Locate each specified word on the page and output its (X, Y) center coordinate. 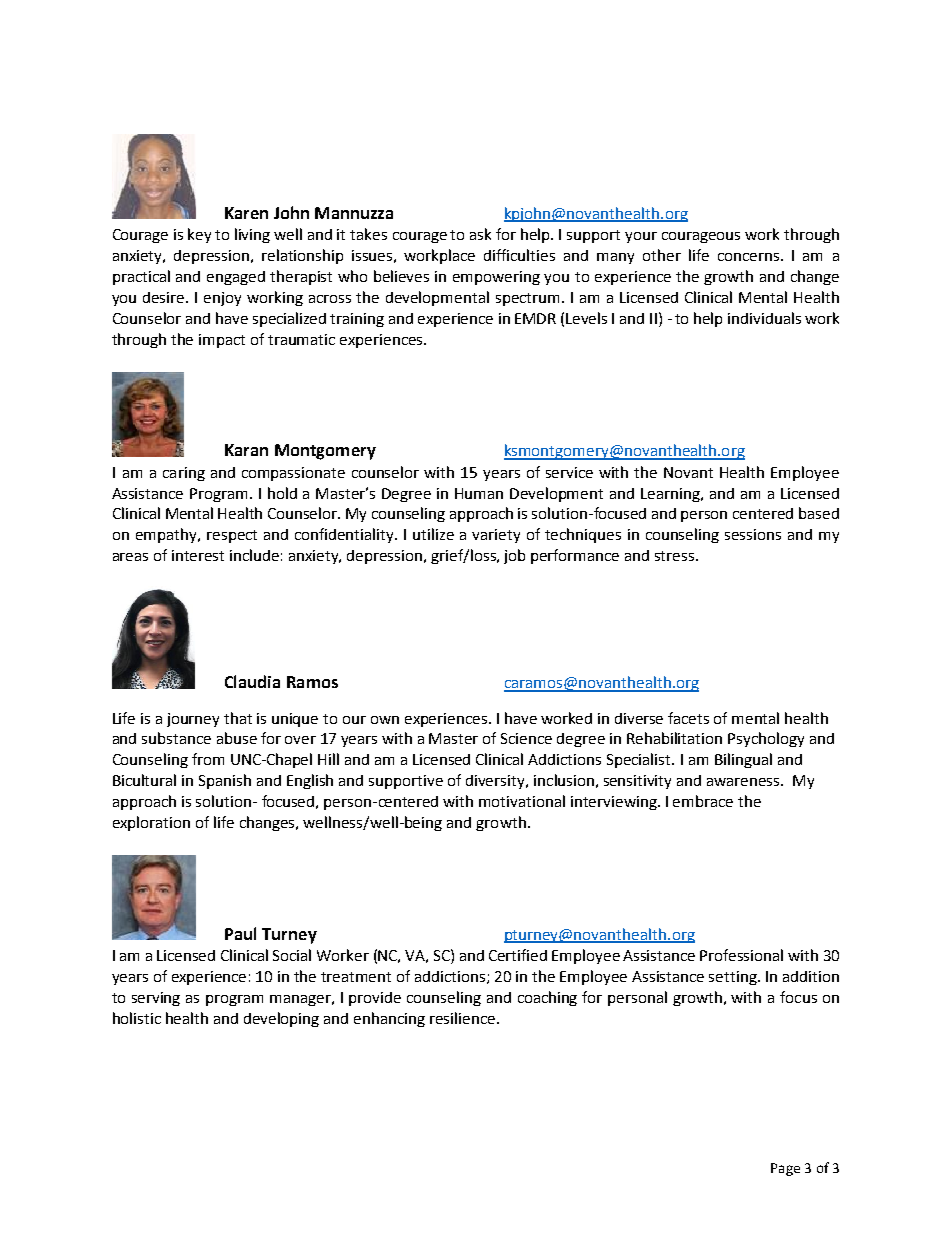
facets (688, 718)
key (199, 235)
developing (281, 1019)
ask (480, 234)
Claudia (252, 681)
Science (526, 738)
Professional (741, 955)
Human (479, 493)
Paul (240, 933)
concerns (748, 257)
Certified (518, 955)
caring (184, 474)
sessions (753, 534)
